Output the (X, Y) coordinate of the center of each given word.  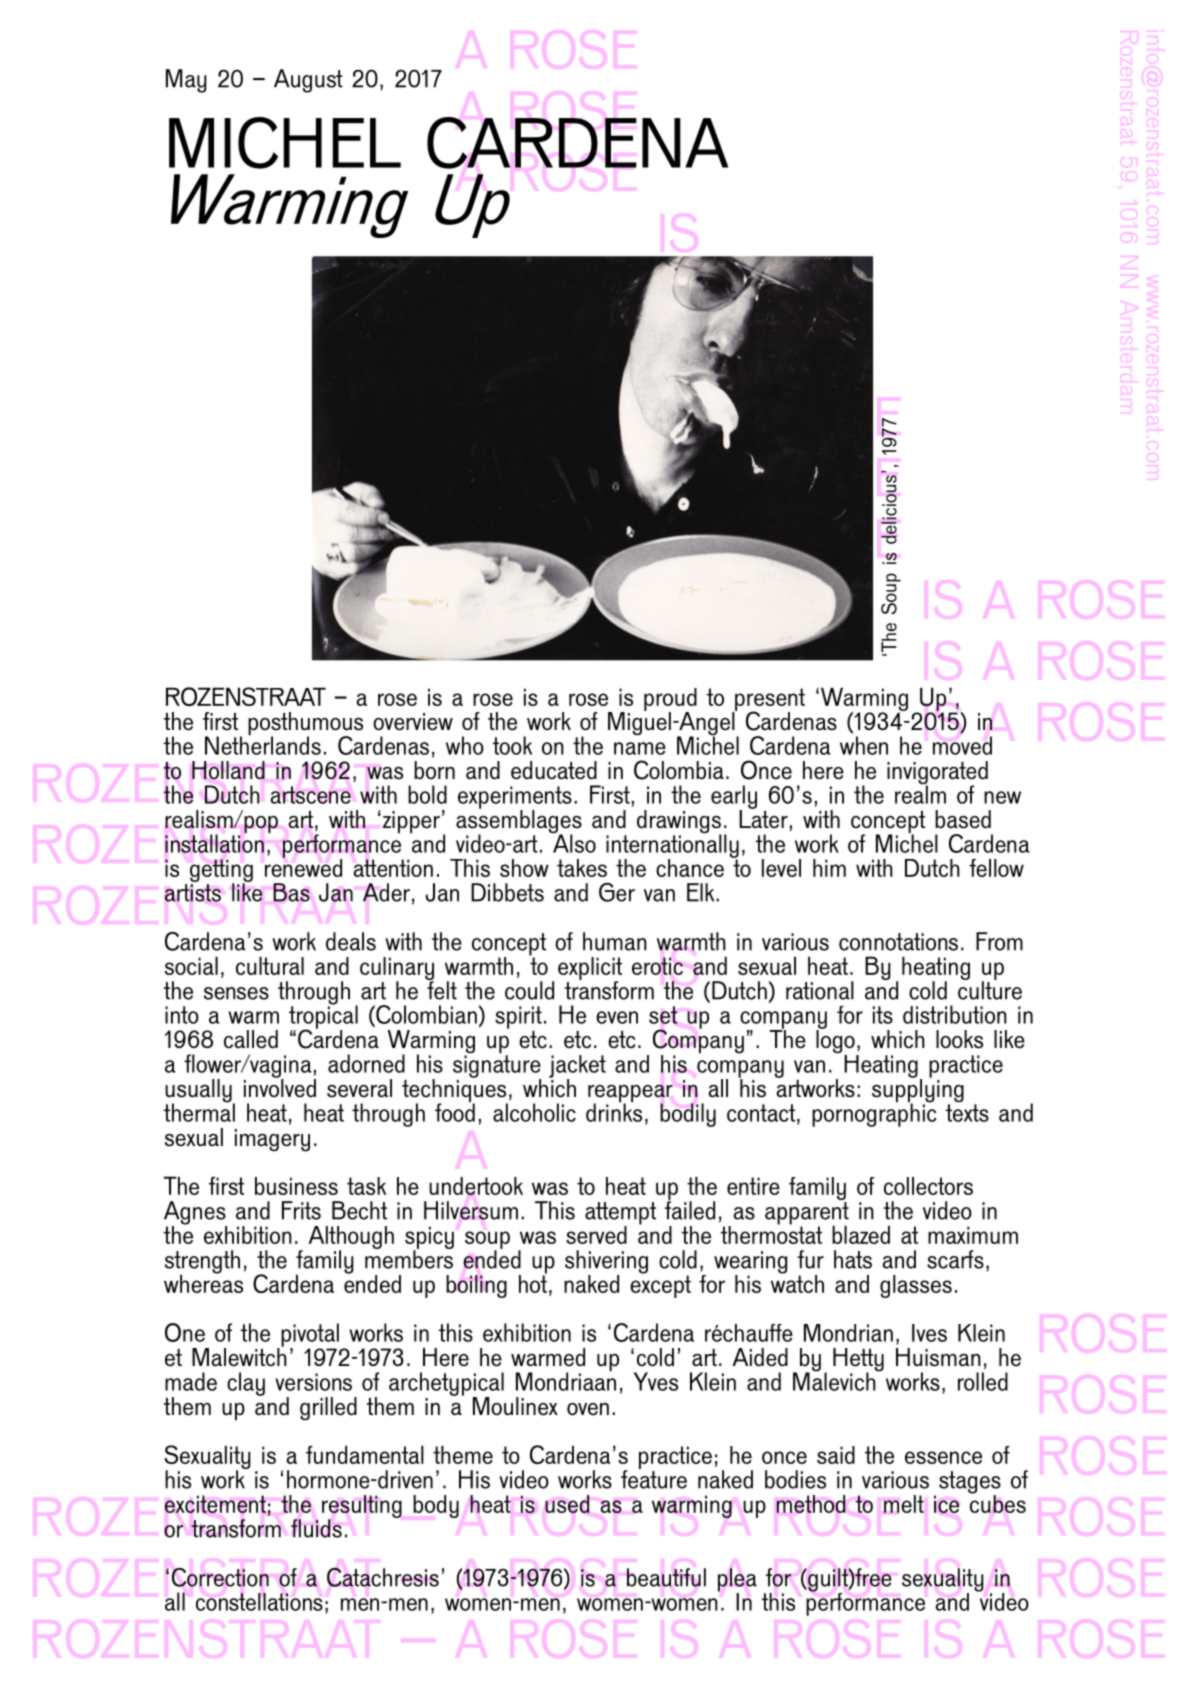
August (308, 81)
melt (904, 1504)
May (186, 81)
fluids (316, 1528)
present (769, 700)
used (567, 1504)
